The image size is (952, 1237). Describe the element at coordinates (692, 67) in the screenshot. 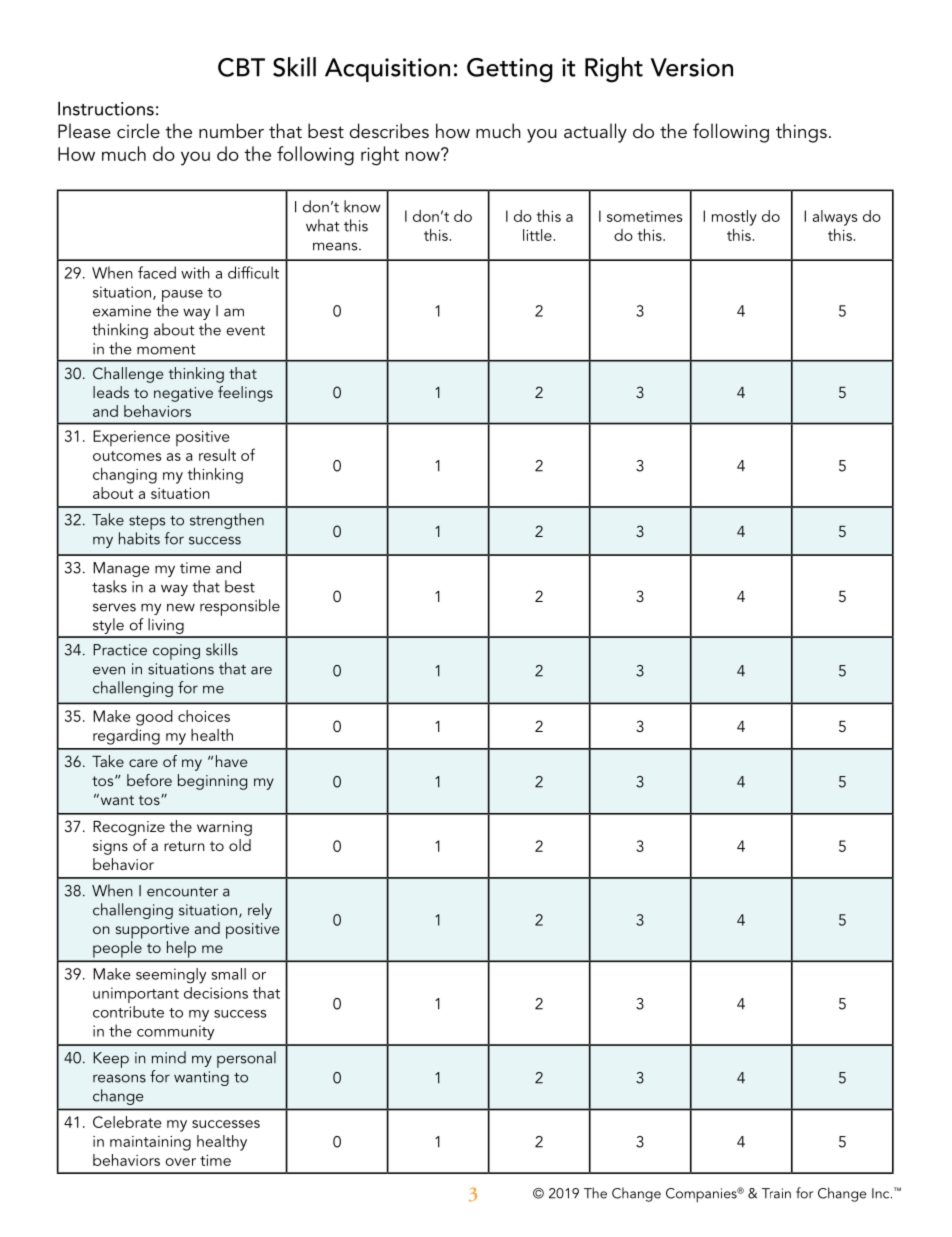

I see `Version` at that location.
